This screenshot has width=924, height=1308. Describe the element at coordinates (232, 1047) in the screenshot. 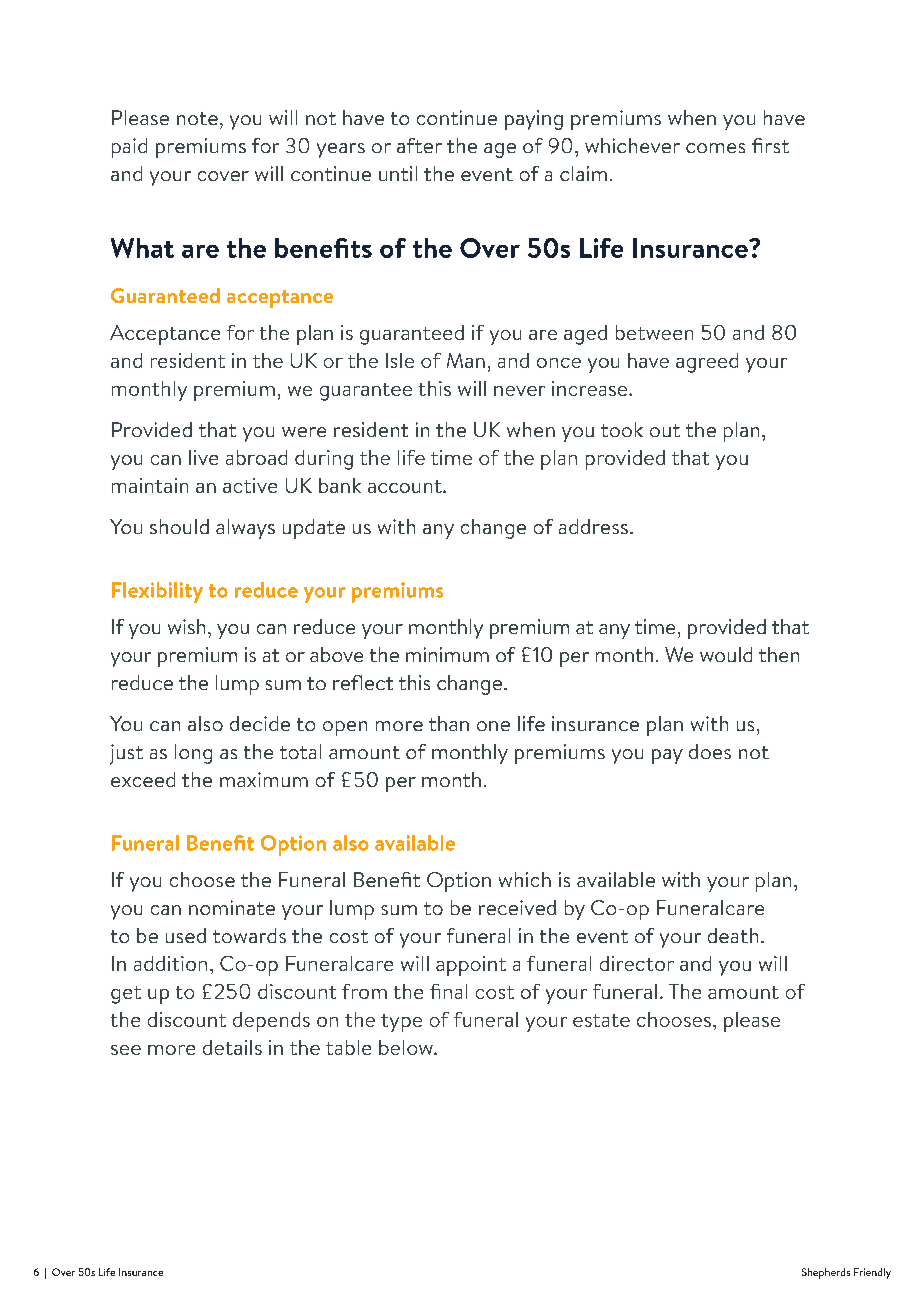

I see `details` at that location.
